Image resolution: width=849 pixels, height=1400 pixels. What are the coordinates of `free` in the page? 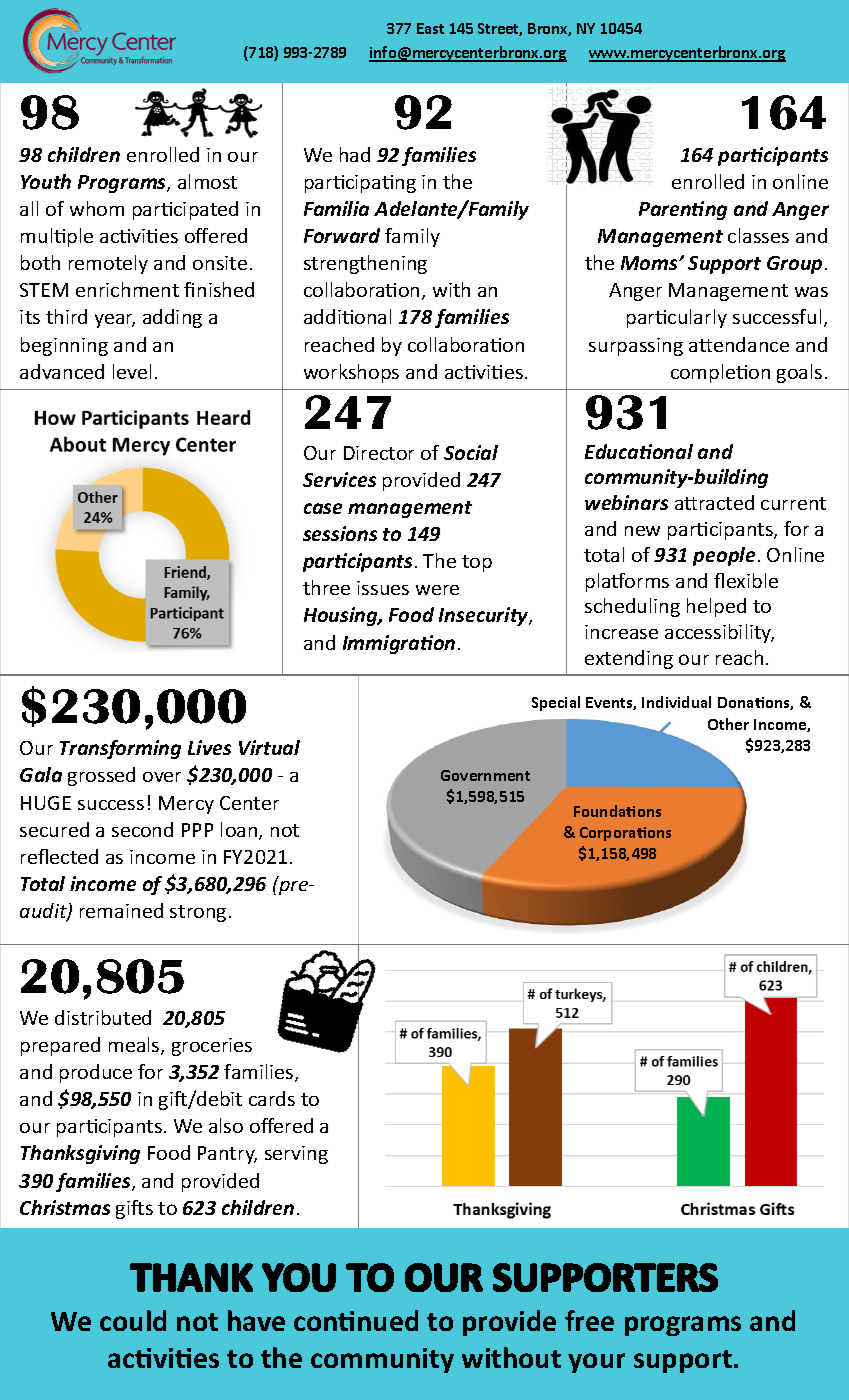 It's located at (589, 1320).
